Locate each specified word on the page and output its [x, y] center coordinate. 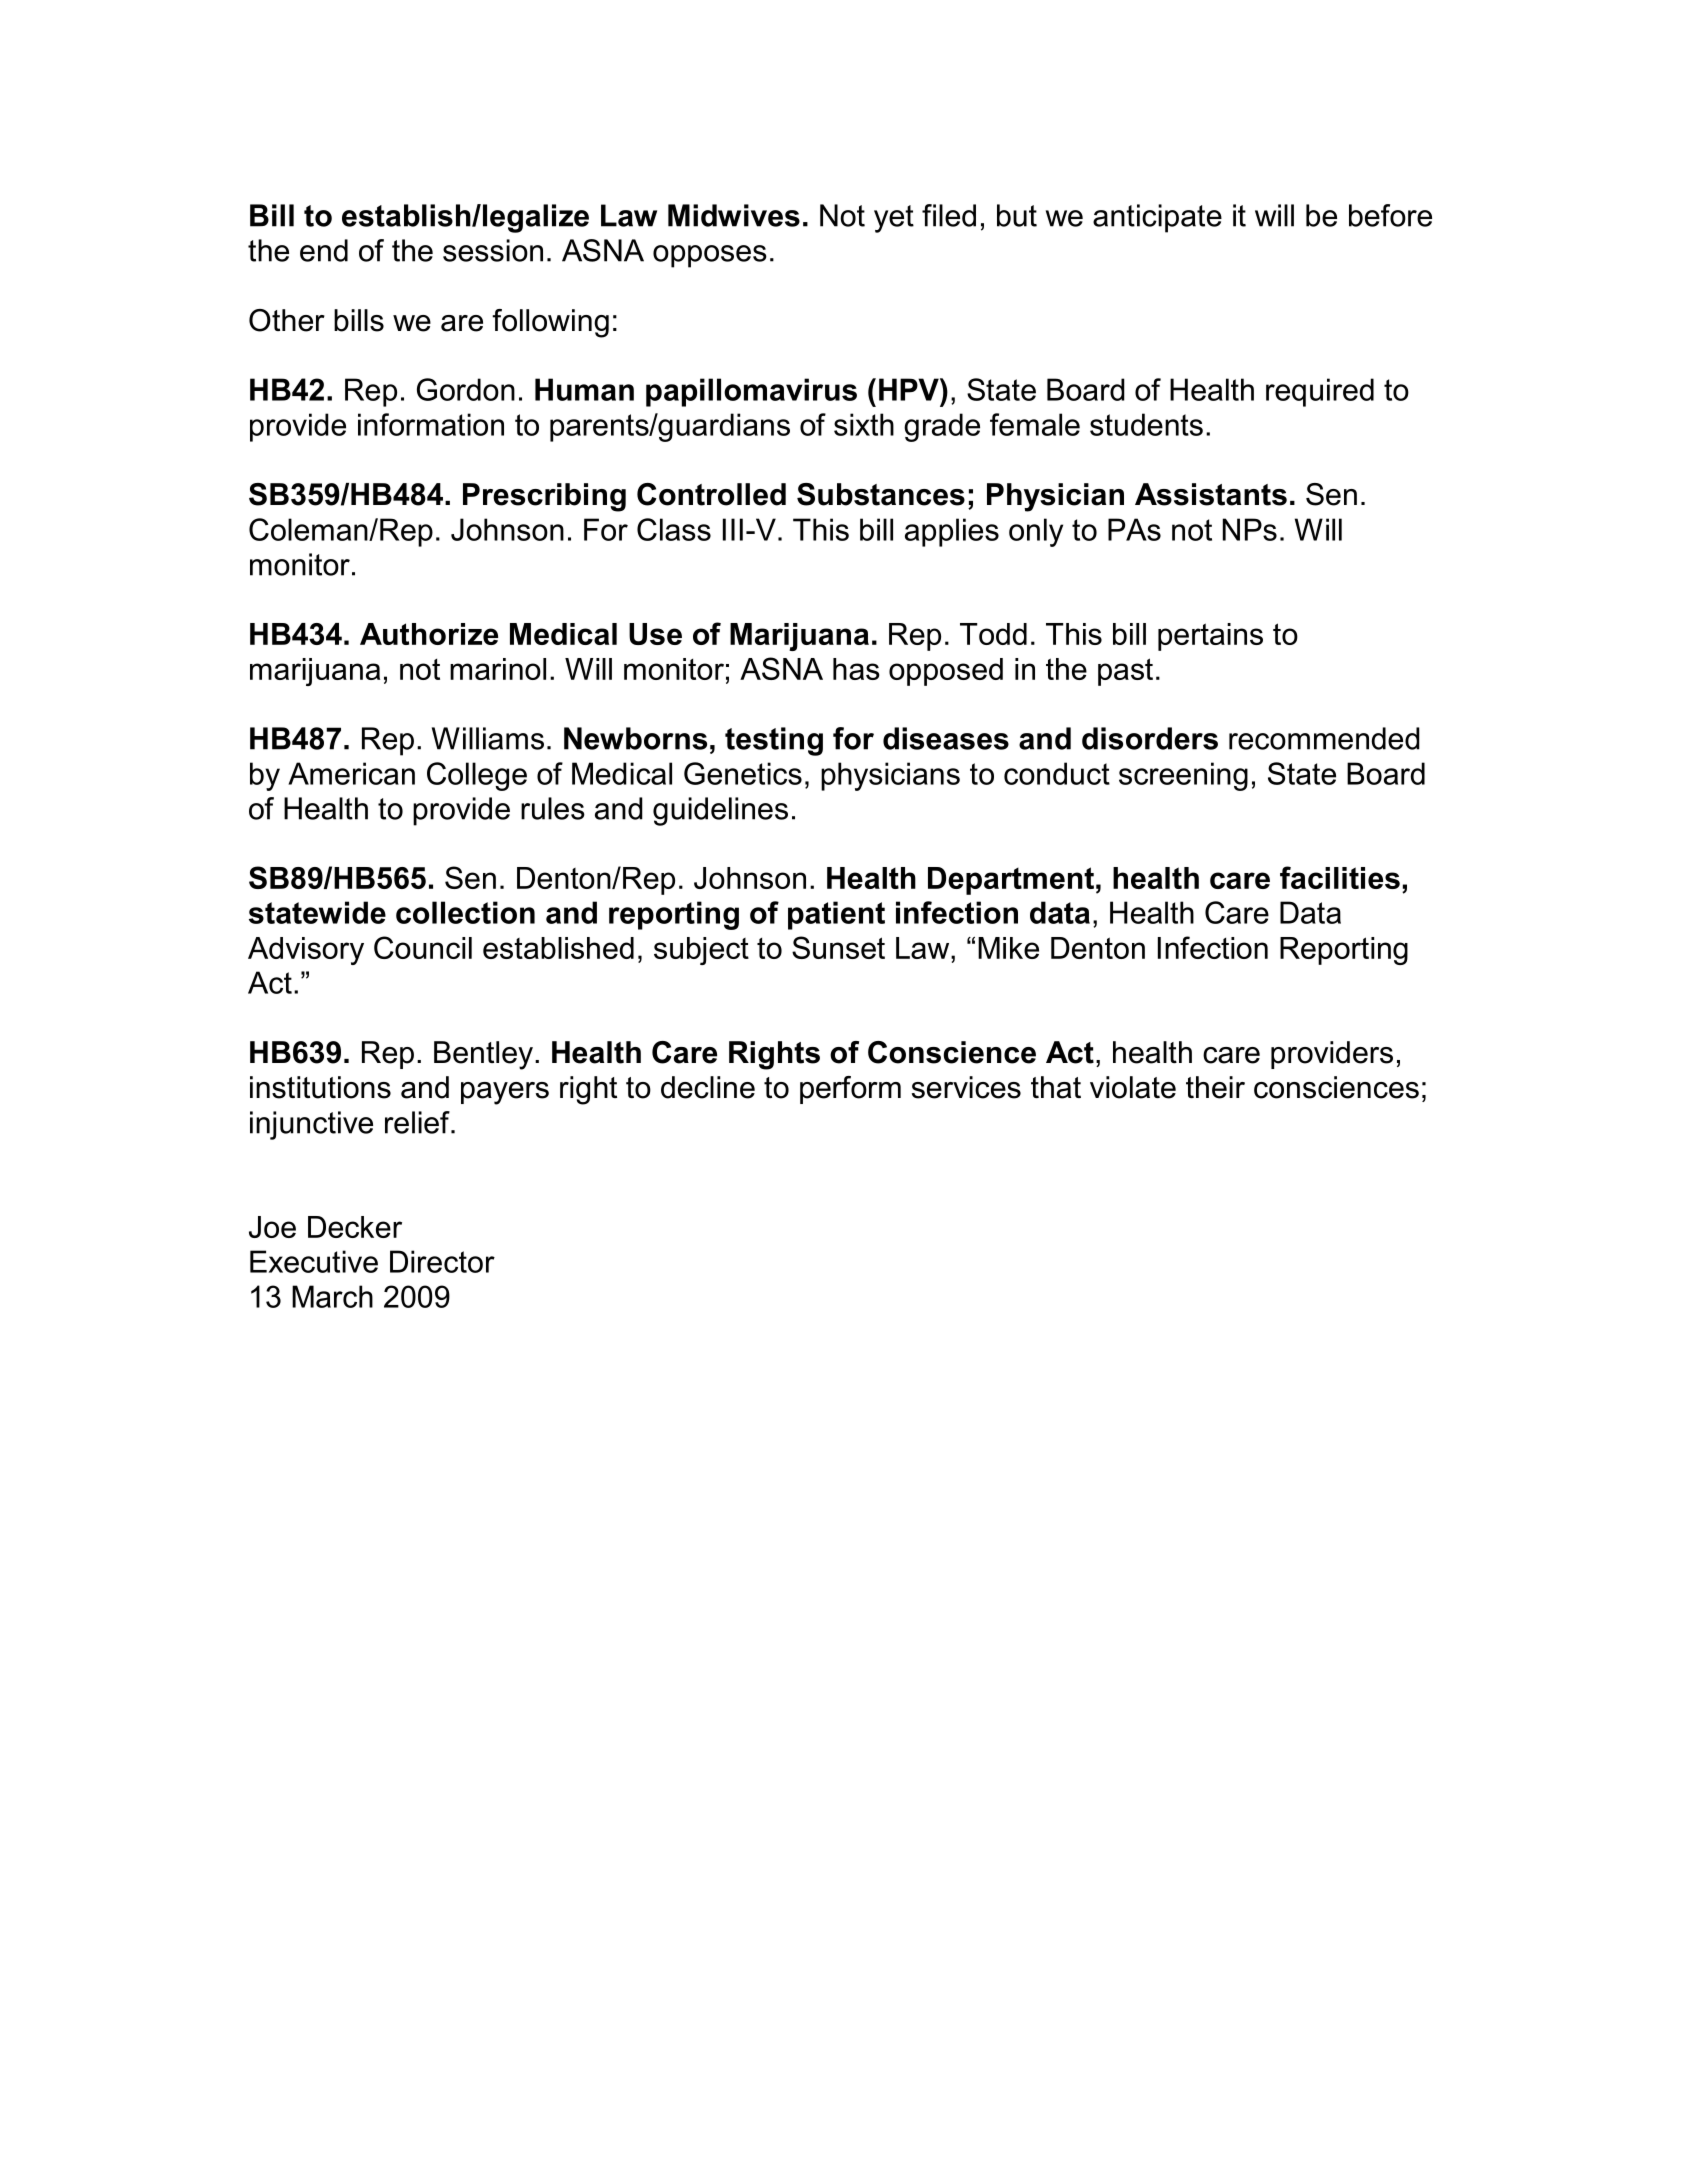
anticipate [1157, 218]
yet [894, 219]
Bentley [483, 1055]
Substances [881, 494]
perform [850, 1090]
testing [774, 741]
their [1215, 1087]
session [493, 250]
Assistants [1211, 494]
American [351, 773]
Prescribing [544, 497]
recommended [1324, 738]
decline [708, 1087]
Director [442, 1261]
